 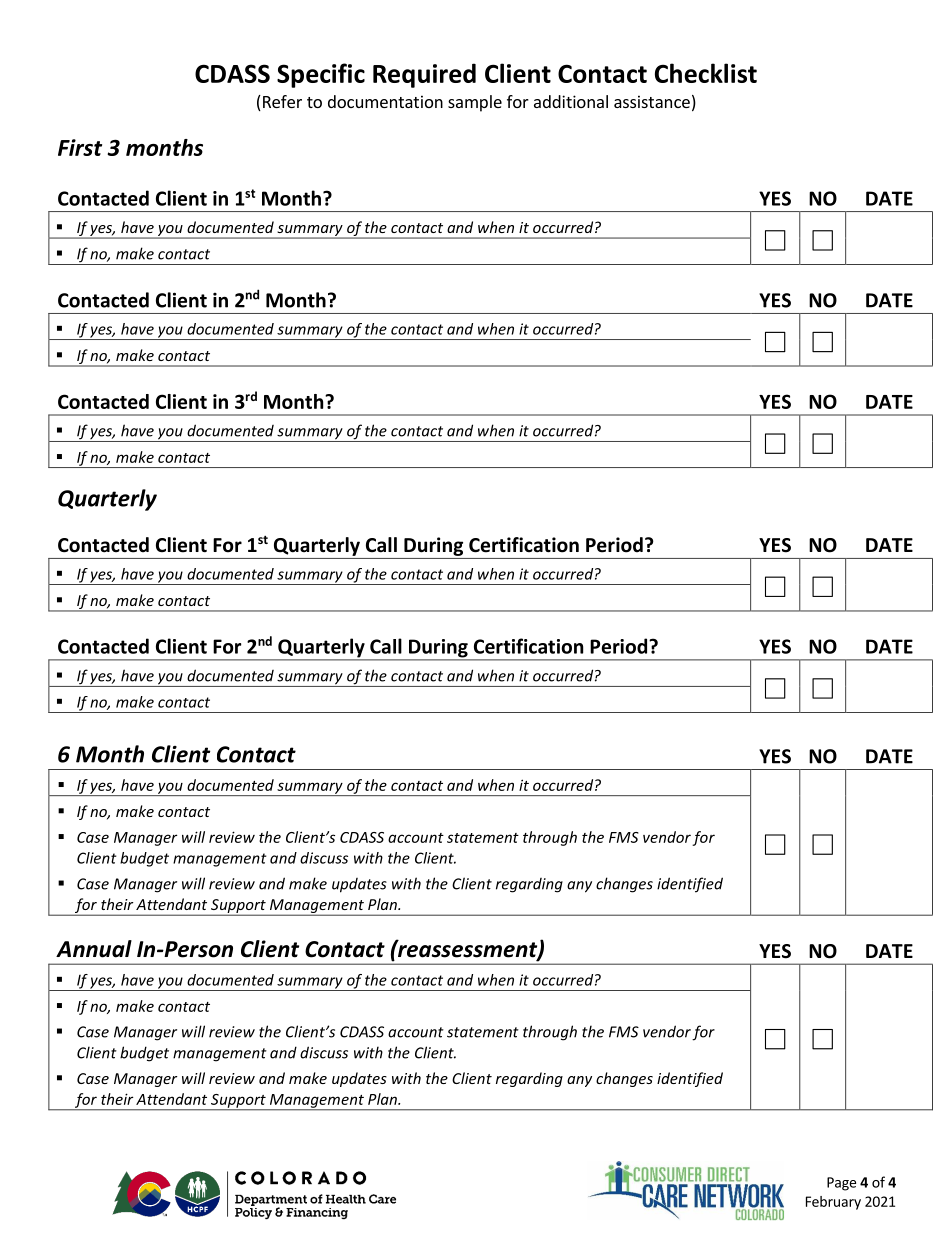 What do you see at coordinates (706, 73) in the screenshot?
I see `Checklist` at bounding box center [706, 73].
